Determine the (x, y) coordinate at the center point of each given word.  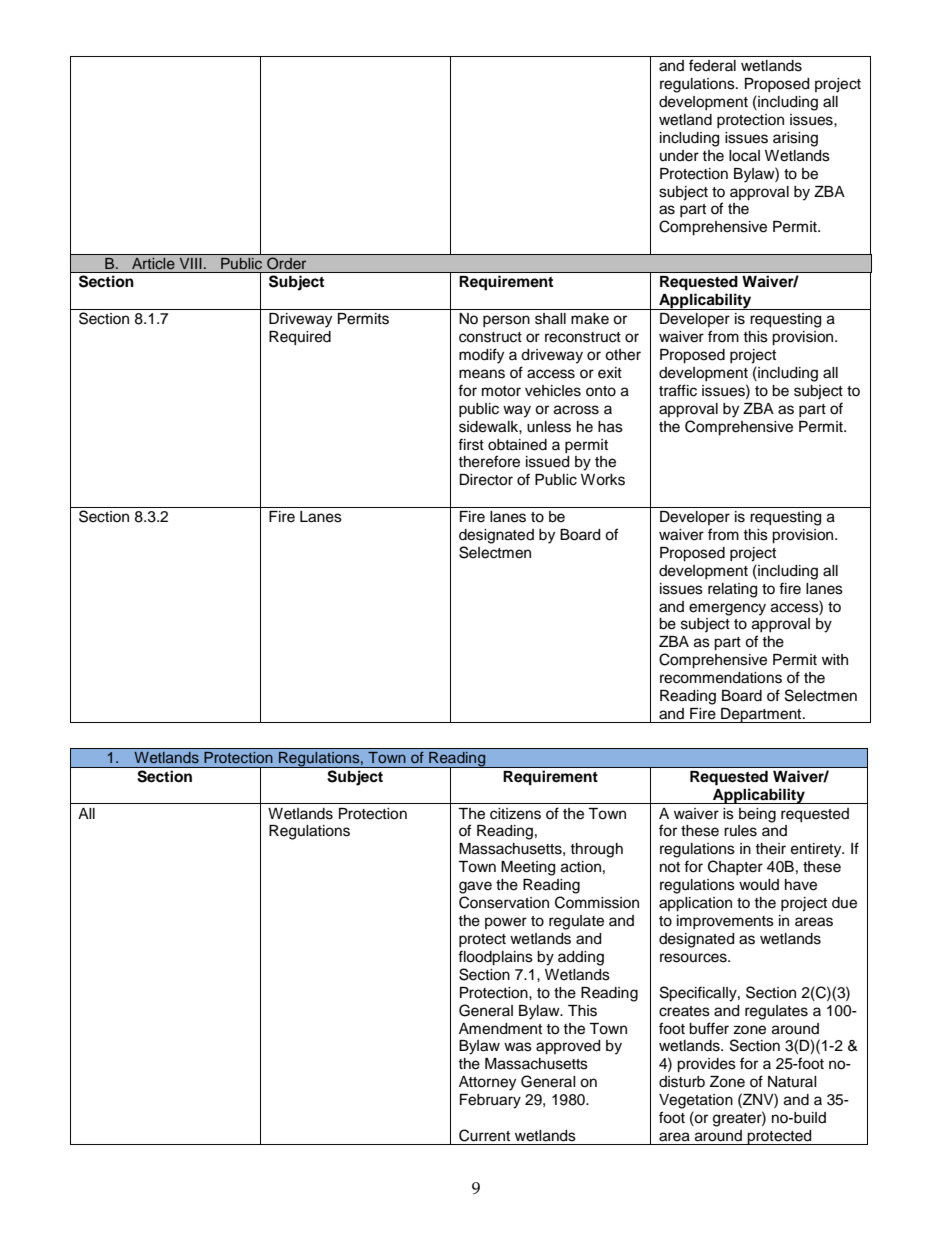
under (679, 156)
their (770, 849)
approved (568, 1047)
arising (795, 139)
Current (484, 1135)
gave (475, 887)
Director (486, 480)
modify (481, 356)
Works (603, 480)
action (581, 867)
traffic (678, 390)
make (590, 319)
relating (732, 590)
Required (300, 338)
